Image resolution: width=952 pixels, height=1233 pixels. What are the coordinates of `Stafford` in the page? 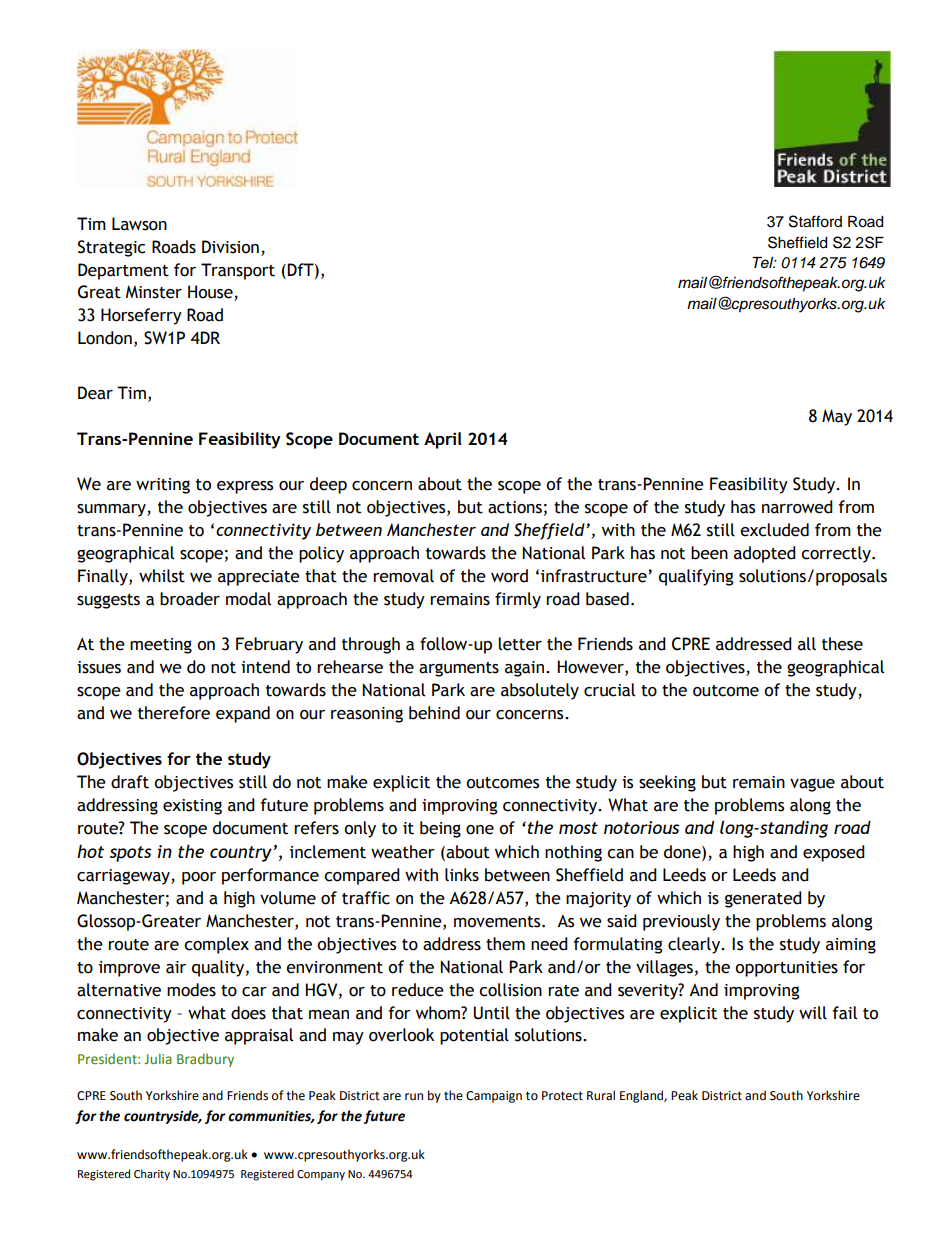 It's located at (815, 221).
